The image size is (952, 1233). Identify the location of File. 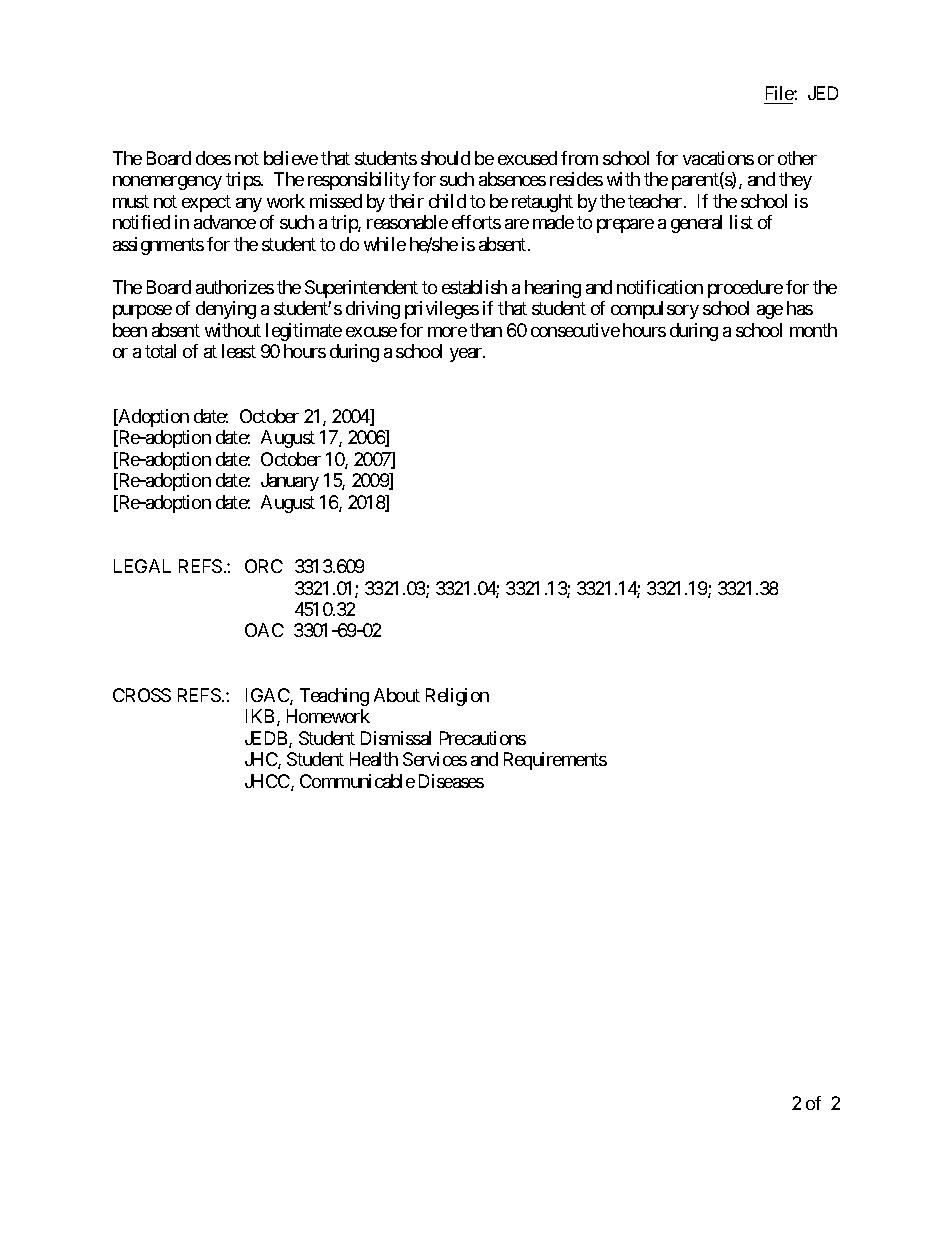
(779, 95).
